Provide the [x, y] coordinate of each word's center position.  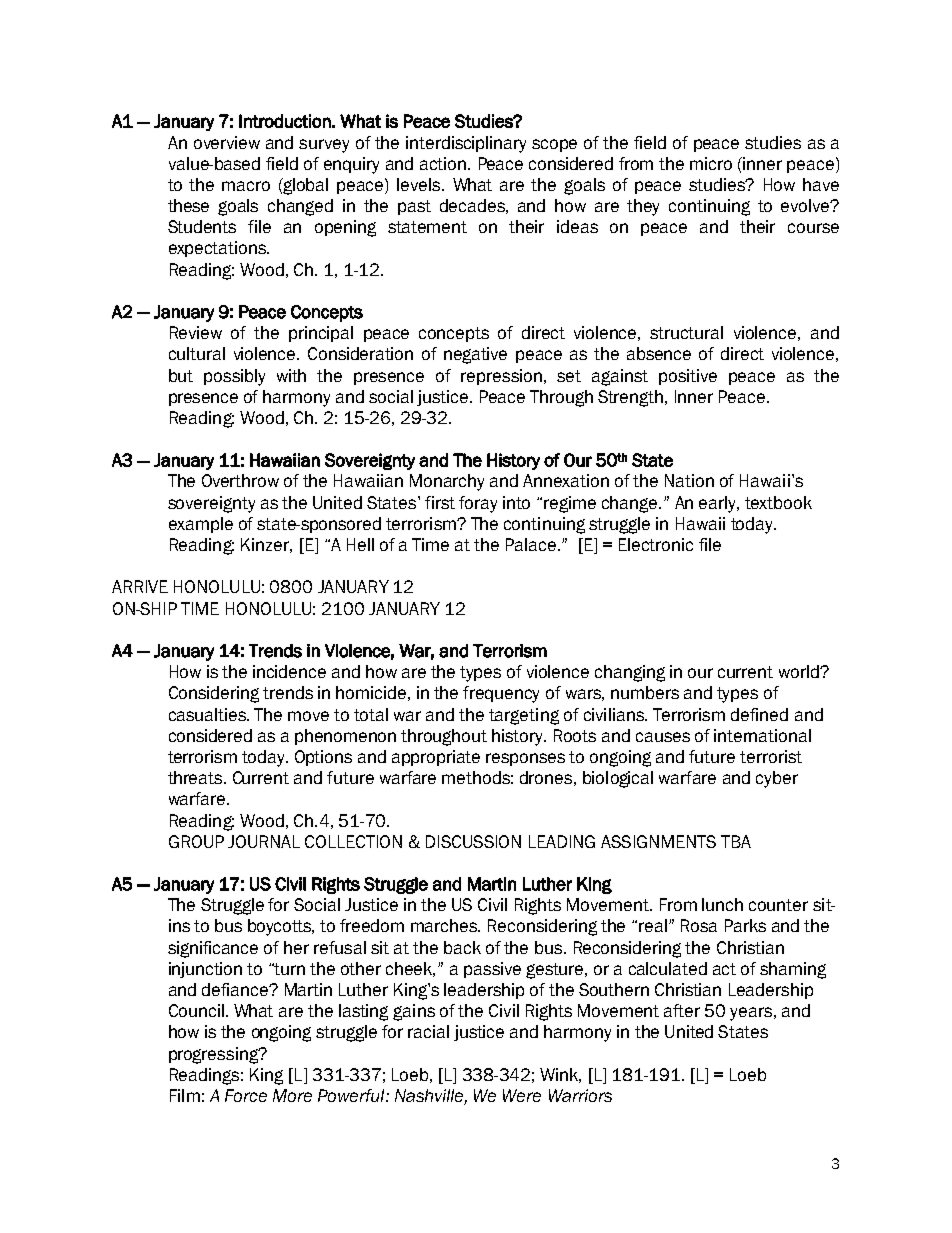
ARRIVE [140, 586]
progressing [215, 1055]
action [444, 163]
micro [711, 163]
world [800, 671]
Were [522, 1095]
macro [246, 186]
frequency [501, 694]
